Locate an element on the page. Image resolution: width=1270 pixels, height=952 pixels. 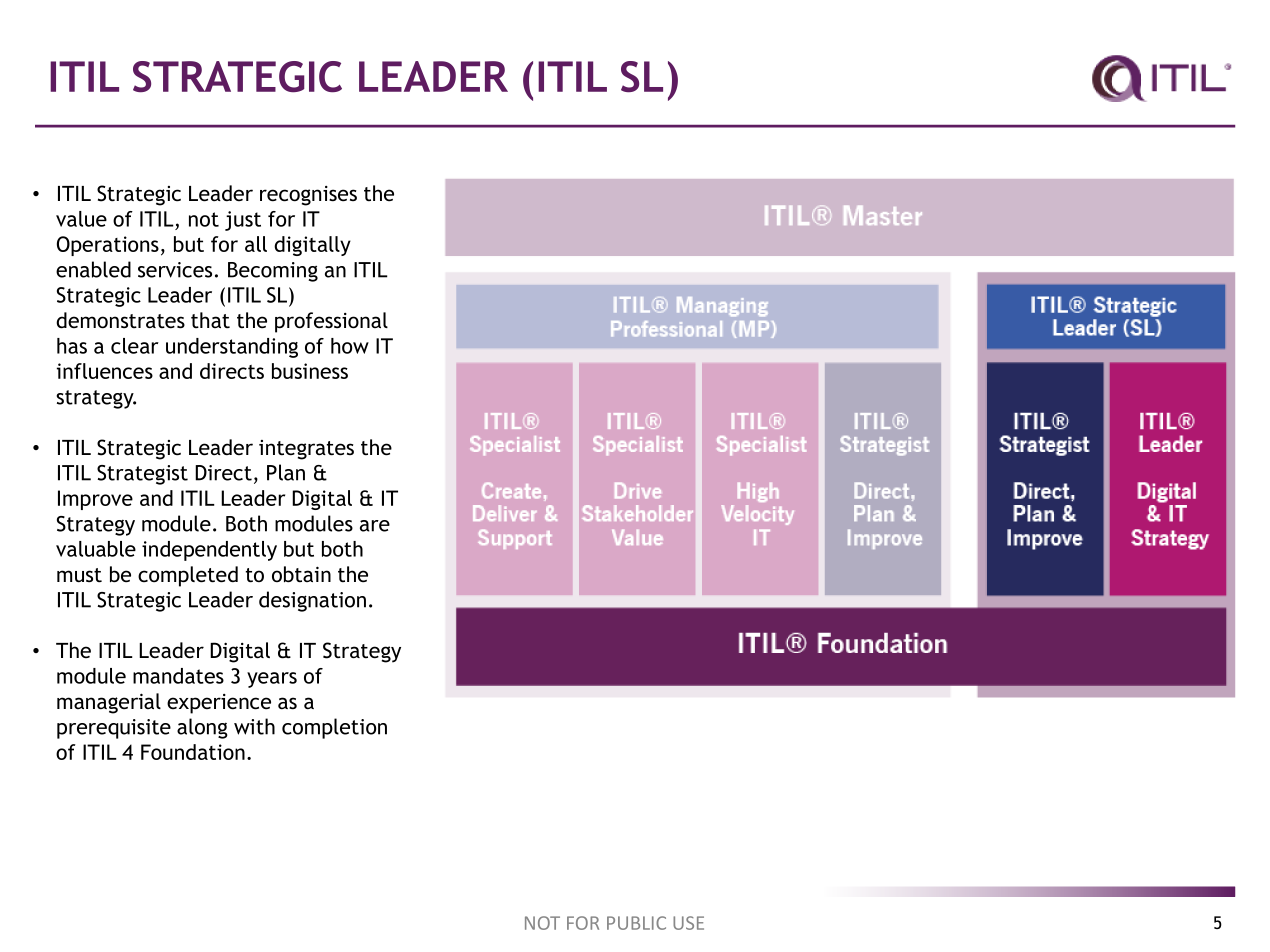
completed is located at coordinates (188, 576).
